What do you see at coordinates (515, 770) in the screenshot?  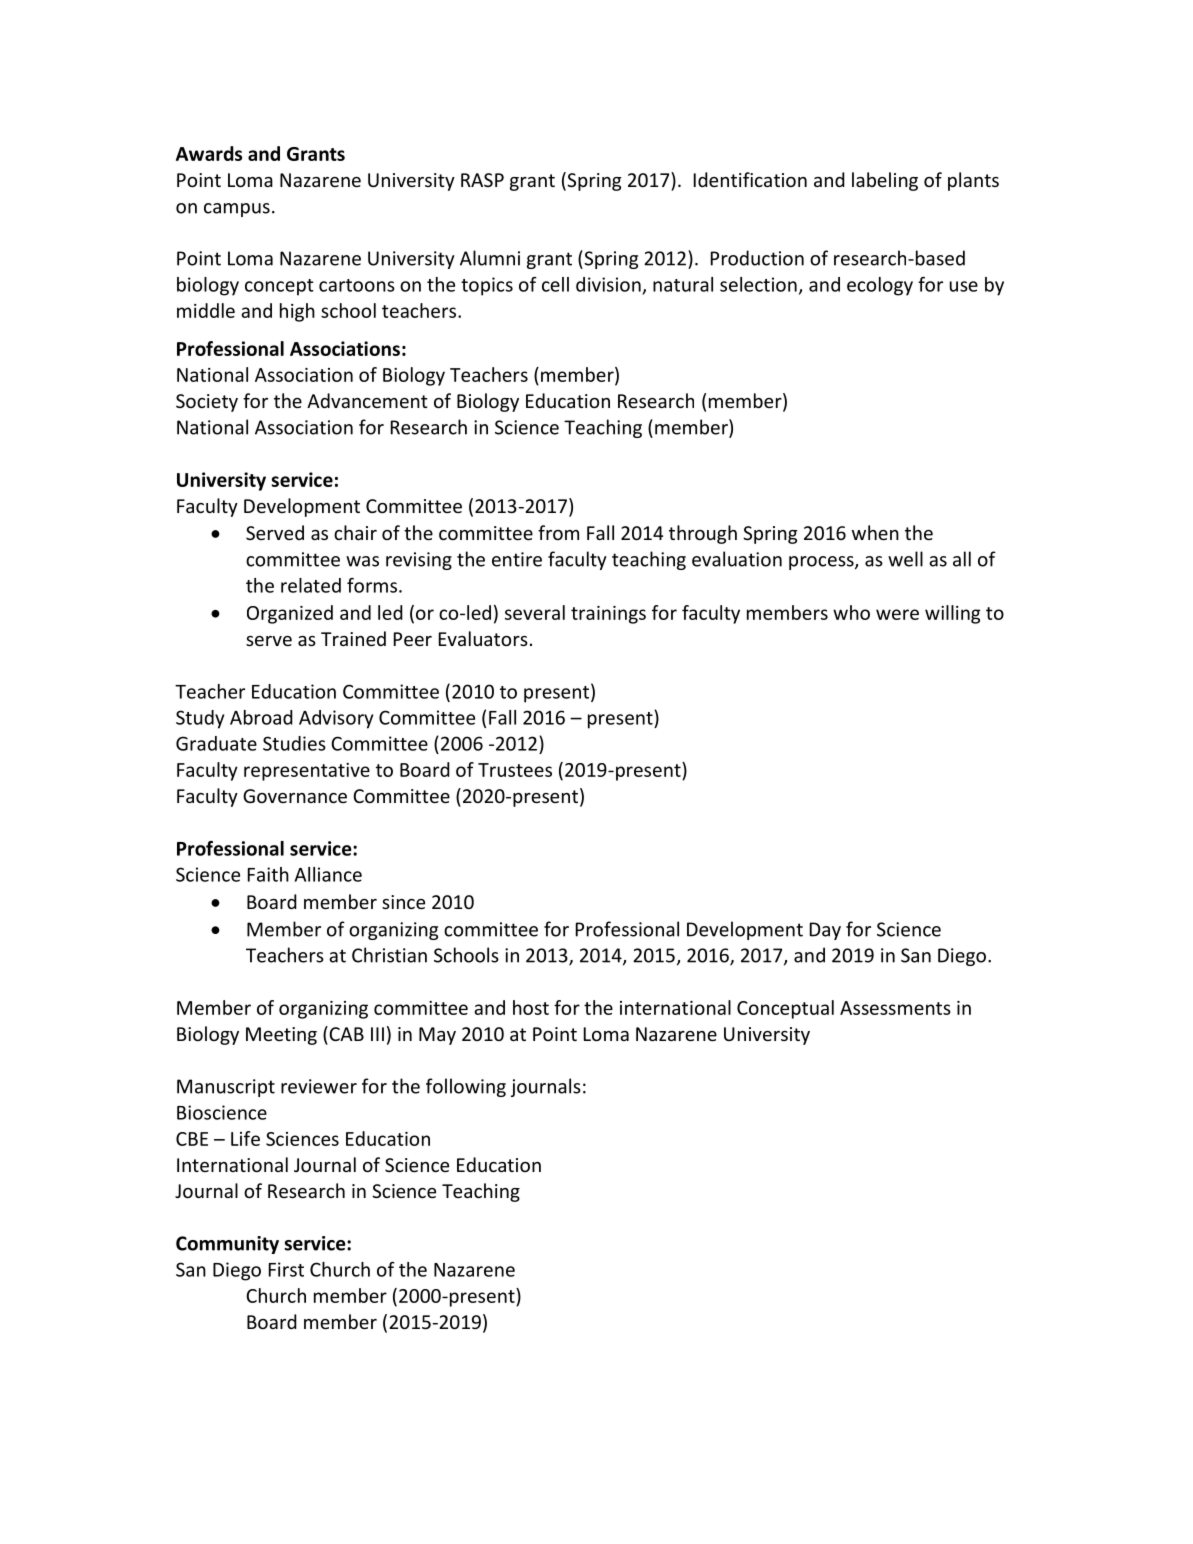 I see `Trustees` at bounding box center [515, 770].
